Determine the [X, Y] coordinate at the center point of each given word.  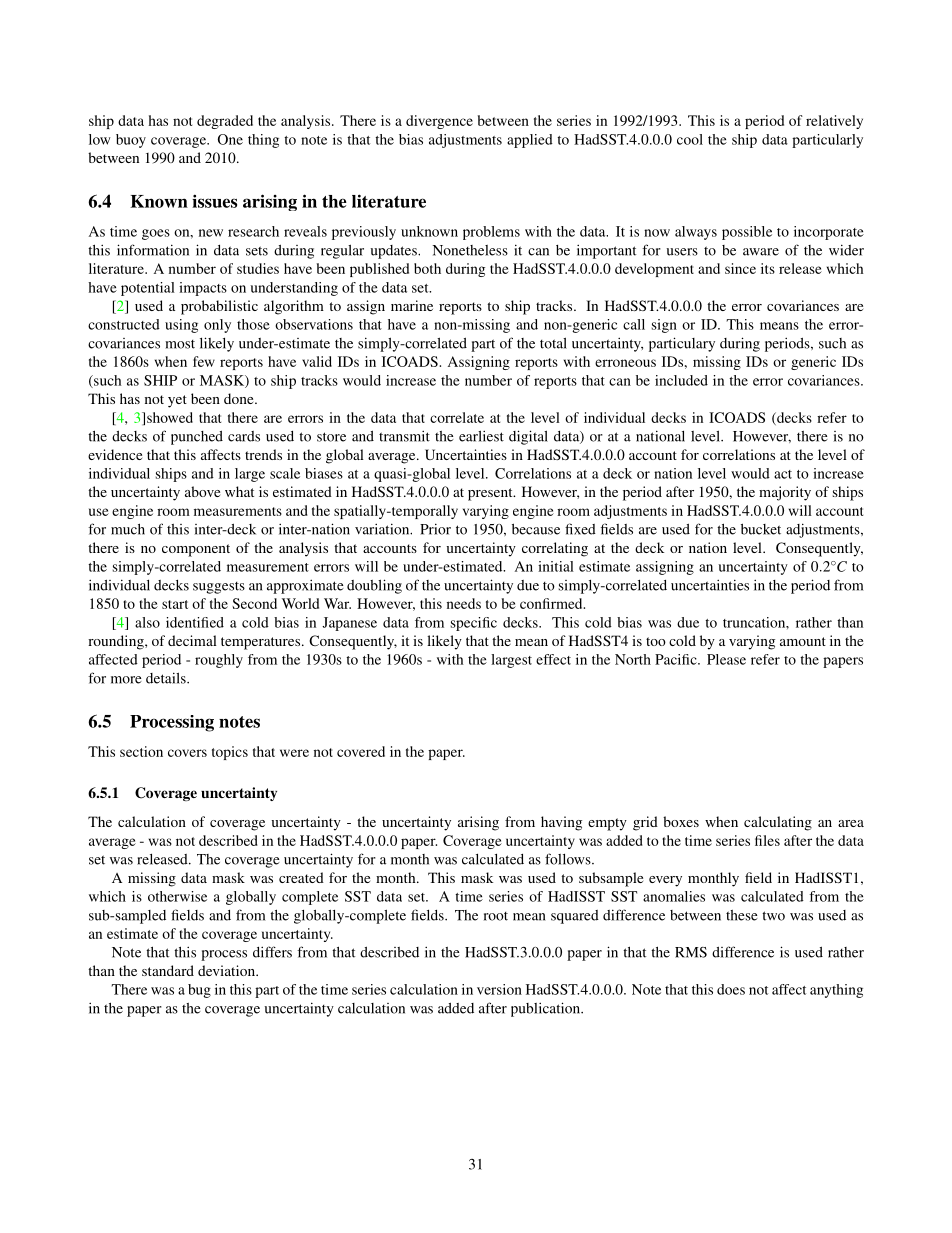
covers [187, 753]
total [553, 343]
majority [785, 493]
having [561, 823]
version [499, 989]
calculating [778, 823]
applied [530, 141]
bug [199, 991]
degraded [225, 122]
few [204, 361]
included [681, 380]
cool [690, 139]
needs [464, 603]
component [196, 550]
